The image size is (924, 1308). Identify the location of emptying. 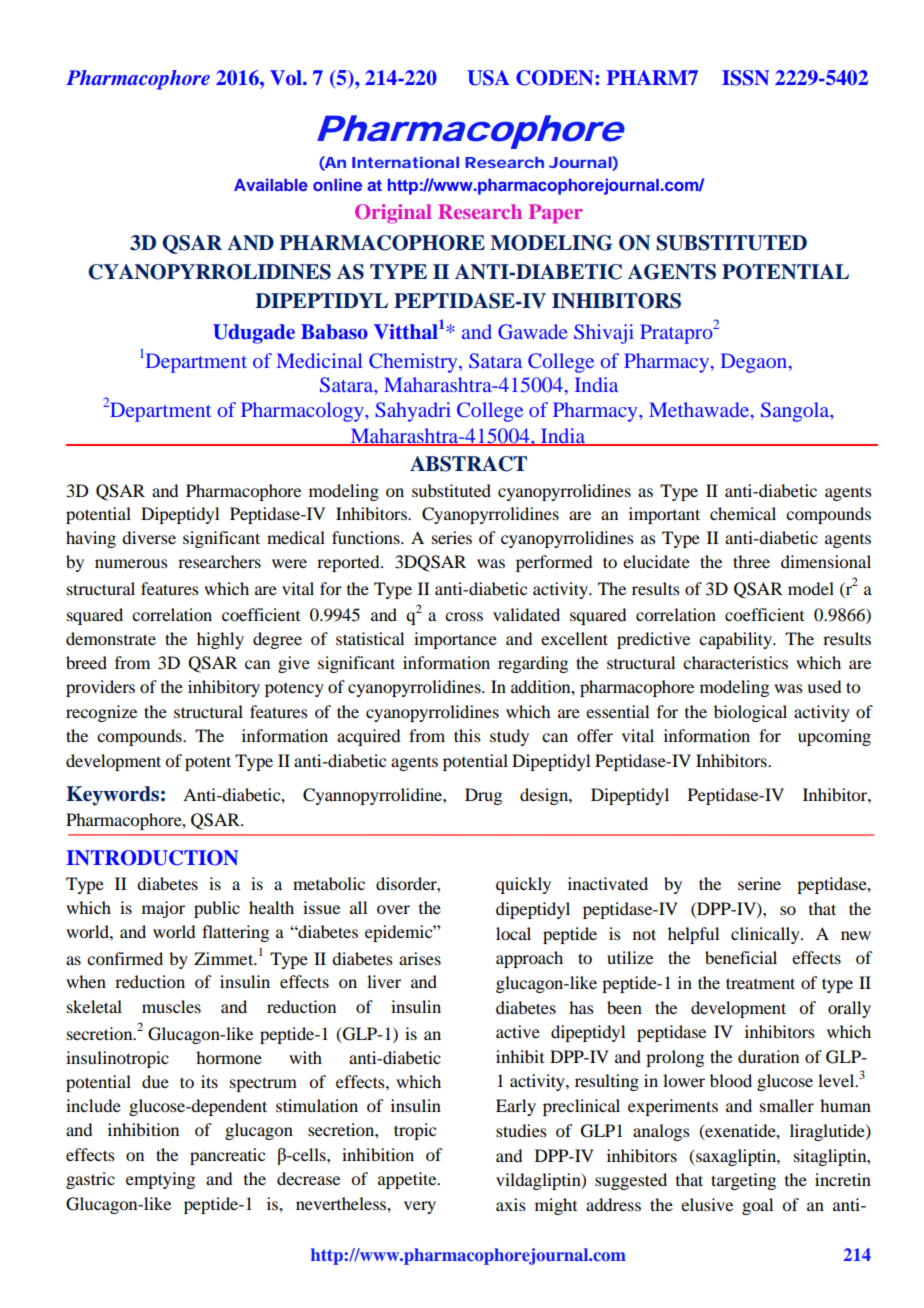
(160, 1180).
